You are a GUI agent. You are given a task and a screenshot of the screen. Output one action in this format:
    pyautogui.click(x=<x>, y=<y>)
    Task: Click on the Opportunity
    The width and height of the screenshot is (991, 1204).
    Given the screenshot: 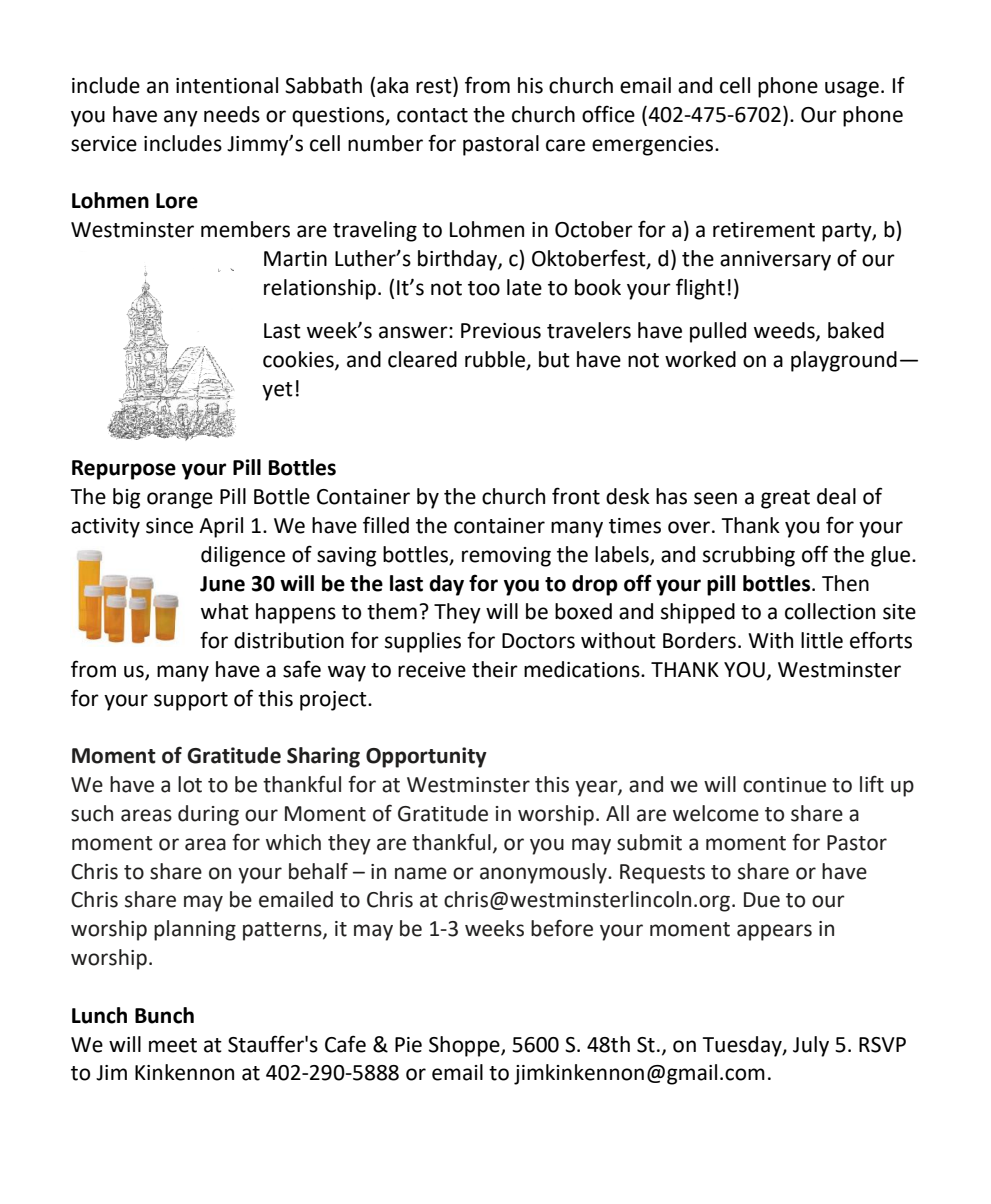 What is the action you would take?
    pyautogui.click(x=426, y=757)
